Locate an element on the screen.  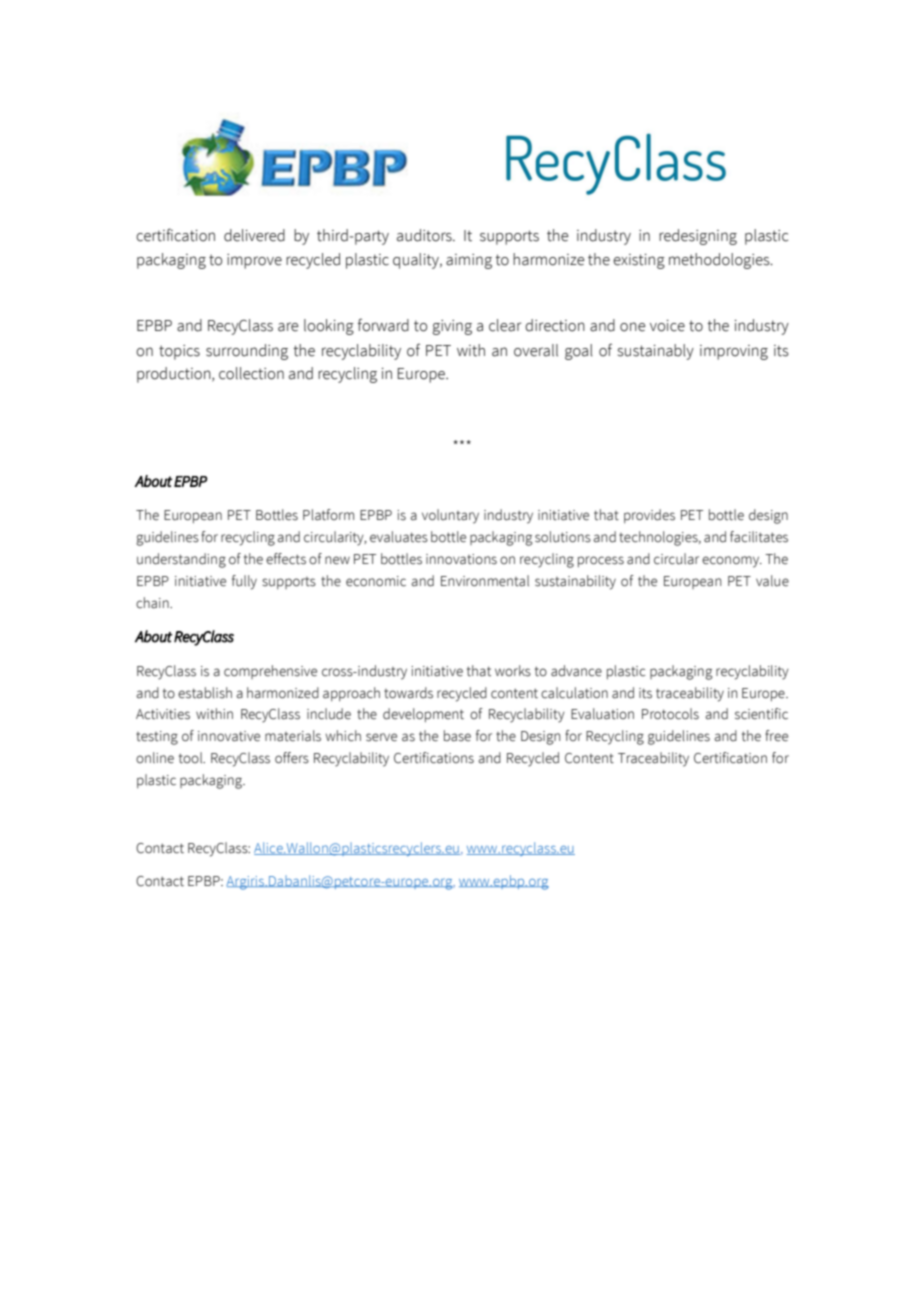
provides is located at coordinates (649, 516).
